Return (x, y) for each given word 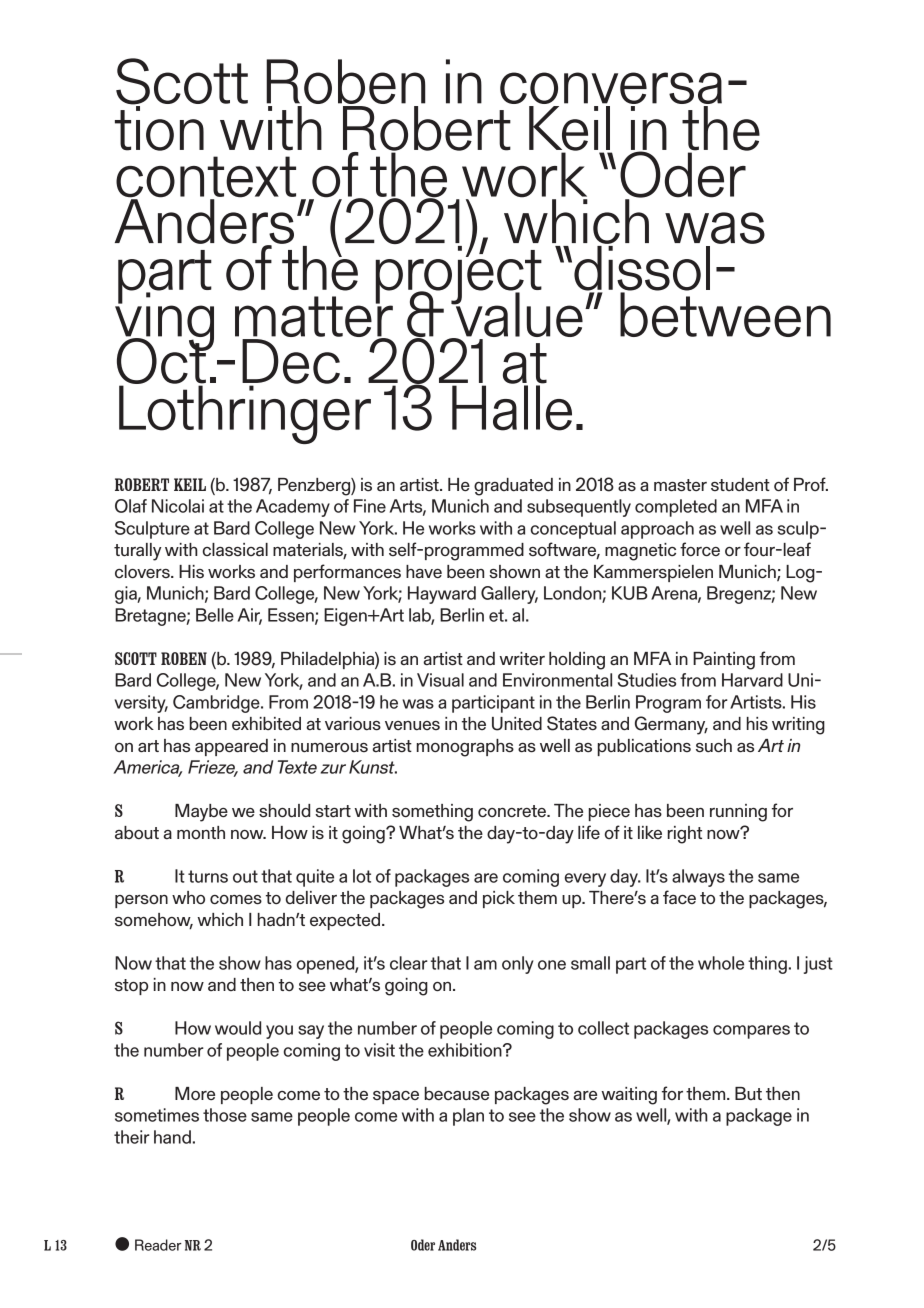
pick (499, 899)
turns (208, 876)
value (518, 315)
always (698, 878)
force (700, 549)
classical (235, 550)
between (725, 313)
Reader (158, 1245)
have (424, 571)
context (206, 178)
